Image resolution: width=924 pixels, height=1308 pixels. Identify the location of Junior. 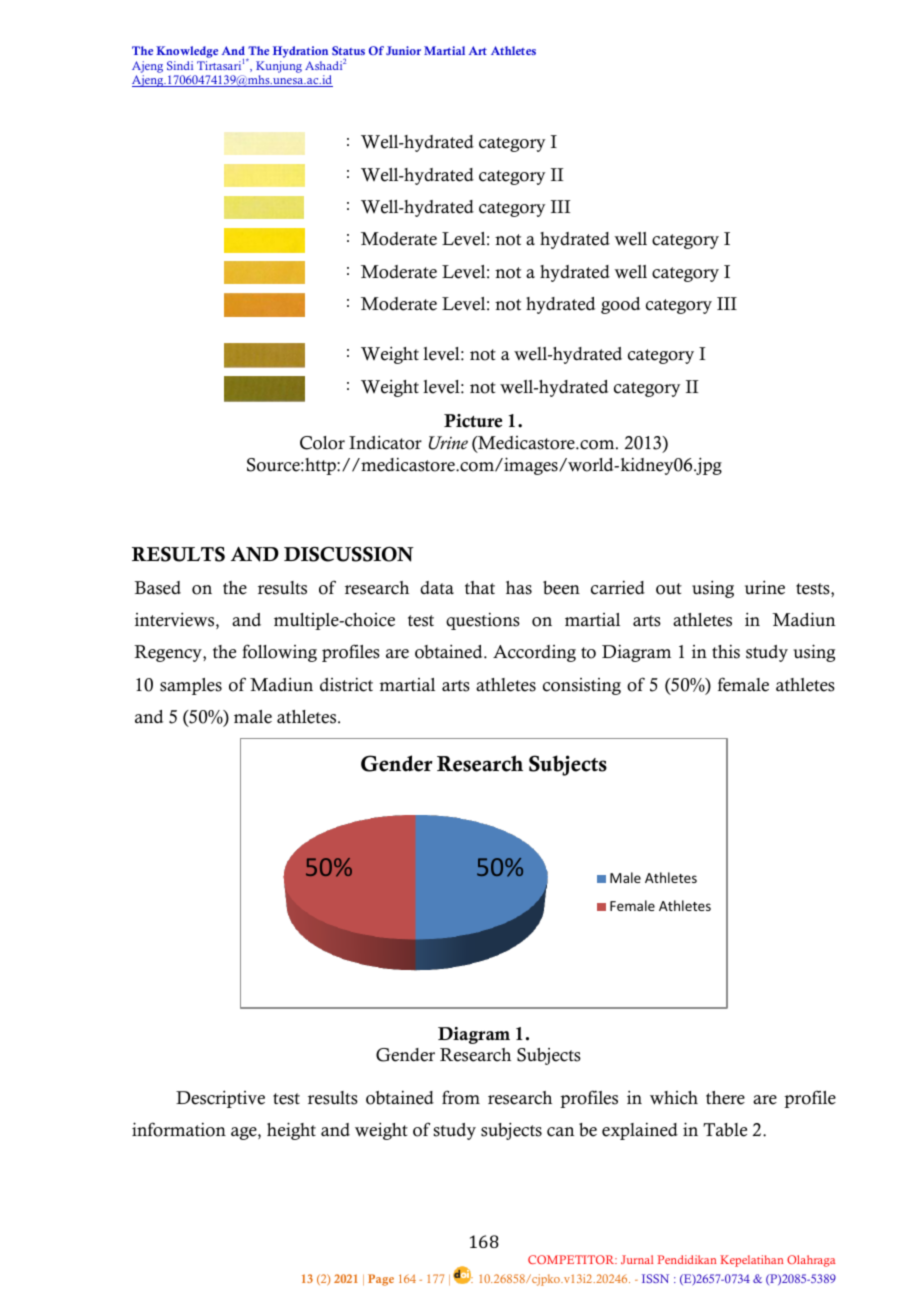
(403, 50).
